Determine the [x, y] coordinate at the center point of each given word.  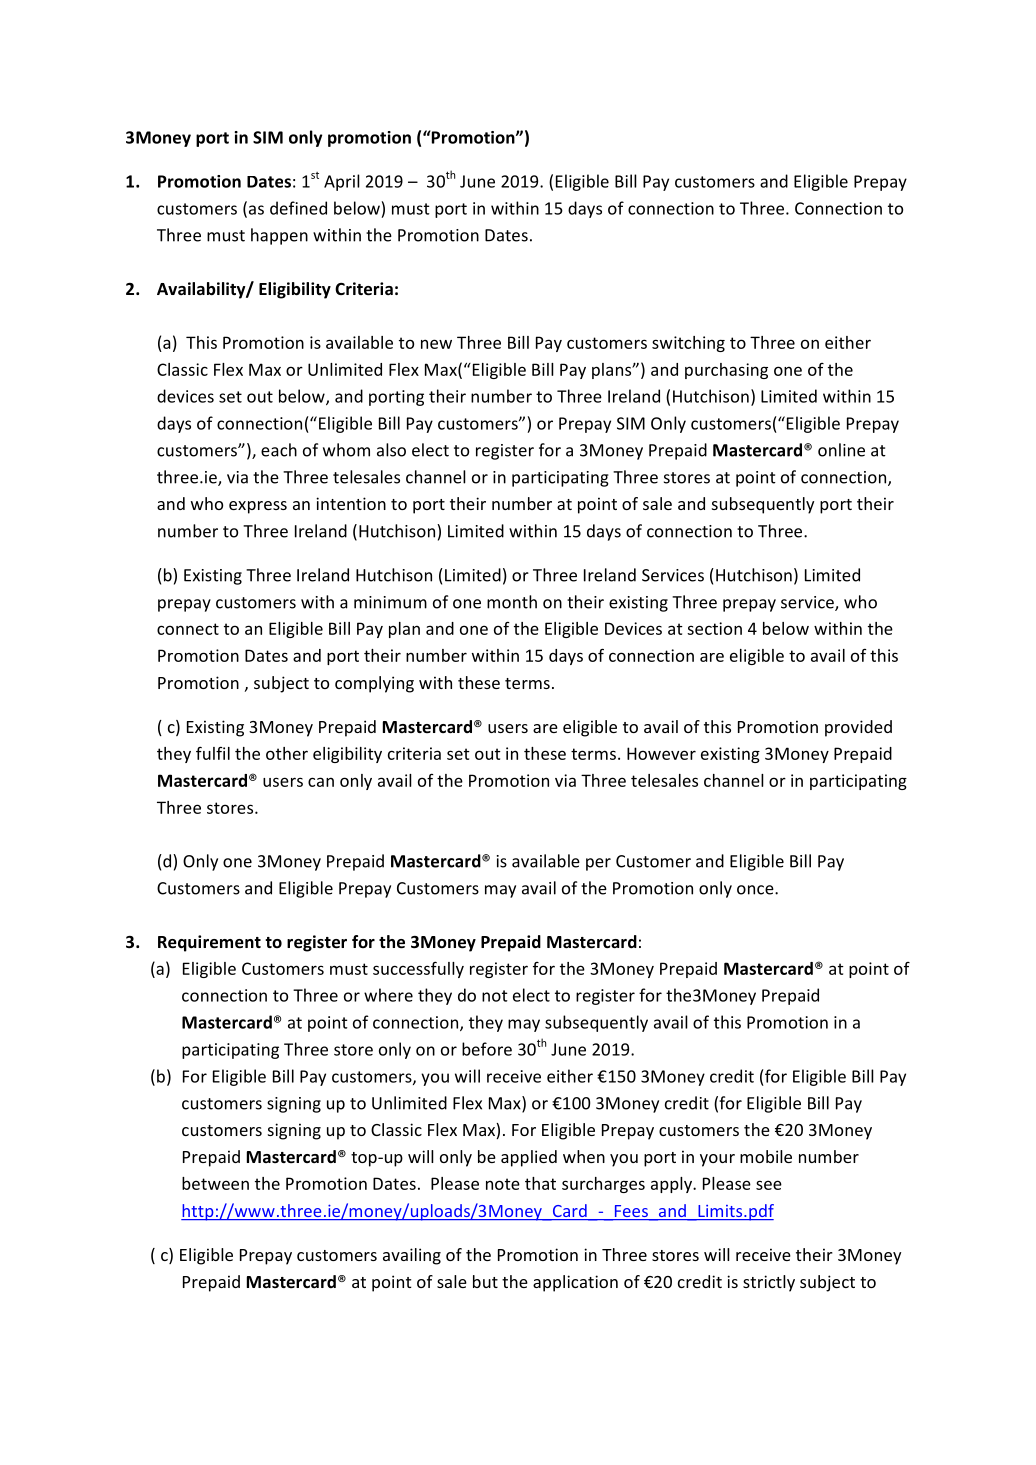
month [512, 602]
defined [298, 208]
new [436, 344]
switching [688, 344]
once [756, 890]
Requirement [209, 943]
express [258, 507]
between [215, 1183]
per [598, 864]
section [714, 628]
